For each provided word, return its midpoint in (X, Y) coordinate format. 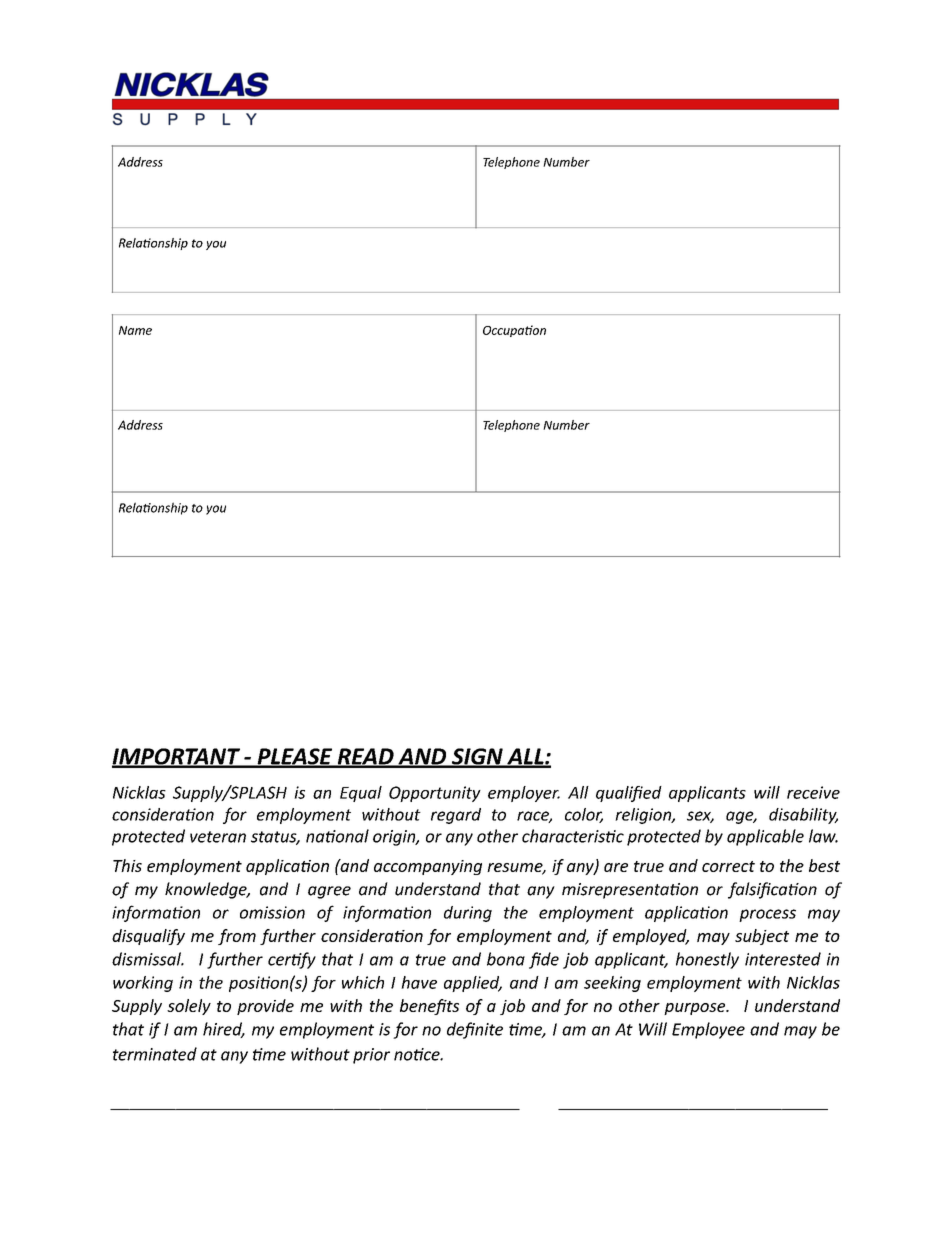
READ (365, 757)
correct (728, 866)
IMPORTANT (177, 757)
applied (473, 984)
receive (813, 792)
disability (803, 816)
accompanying (428, 867)
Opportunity (435, 794)
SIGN (477, 757)
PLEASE (295, 757)
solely (189, 1007)
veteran (218, 837)
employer (524, 794)
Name (135, 330)
